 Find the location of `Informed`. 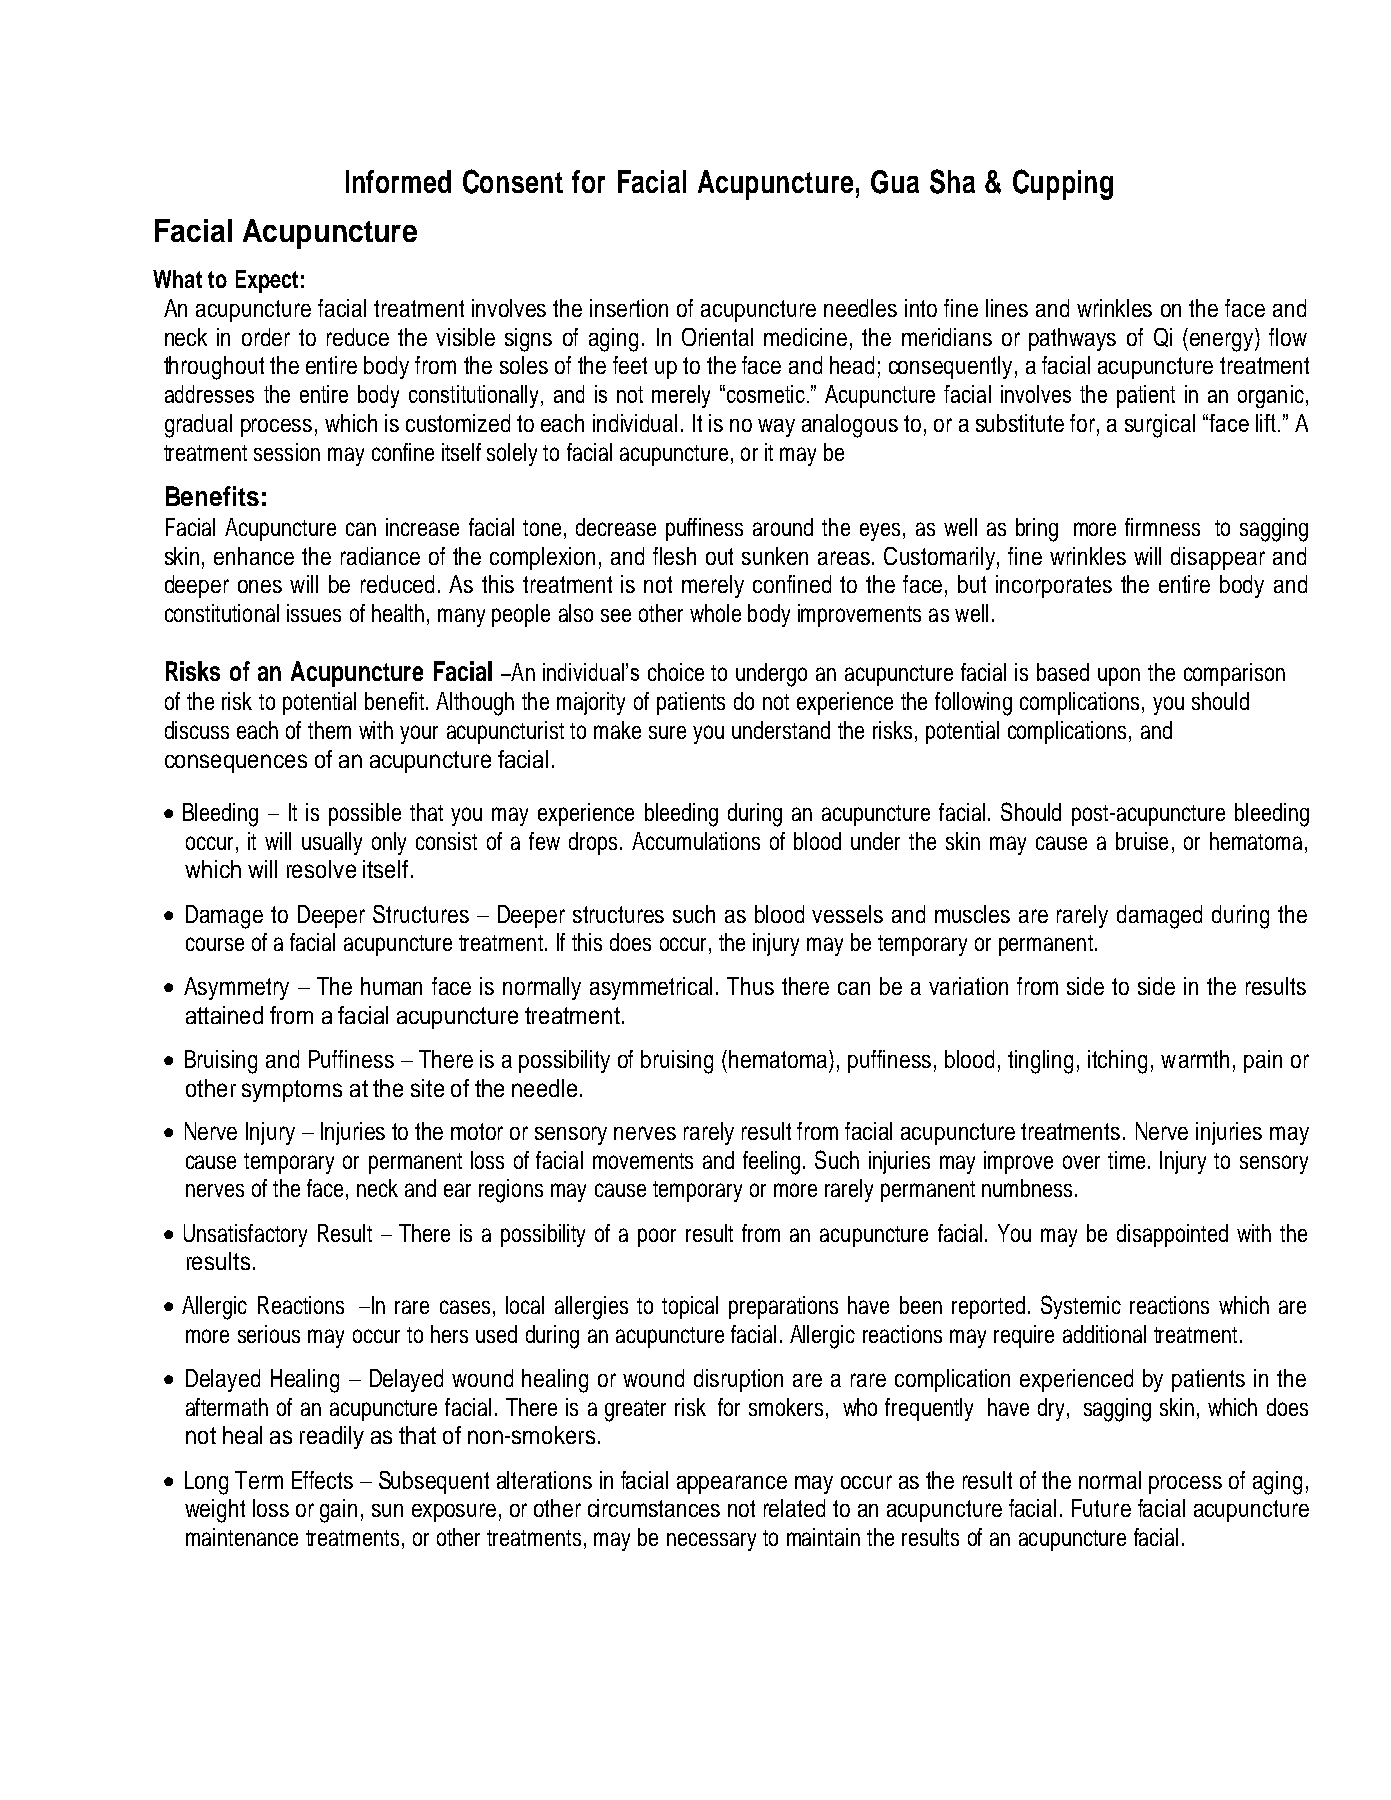

Informed is located at coordinates (398, 181).
